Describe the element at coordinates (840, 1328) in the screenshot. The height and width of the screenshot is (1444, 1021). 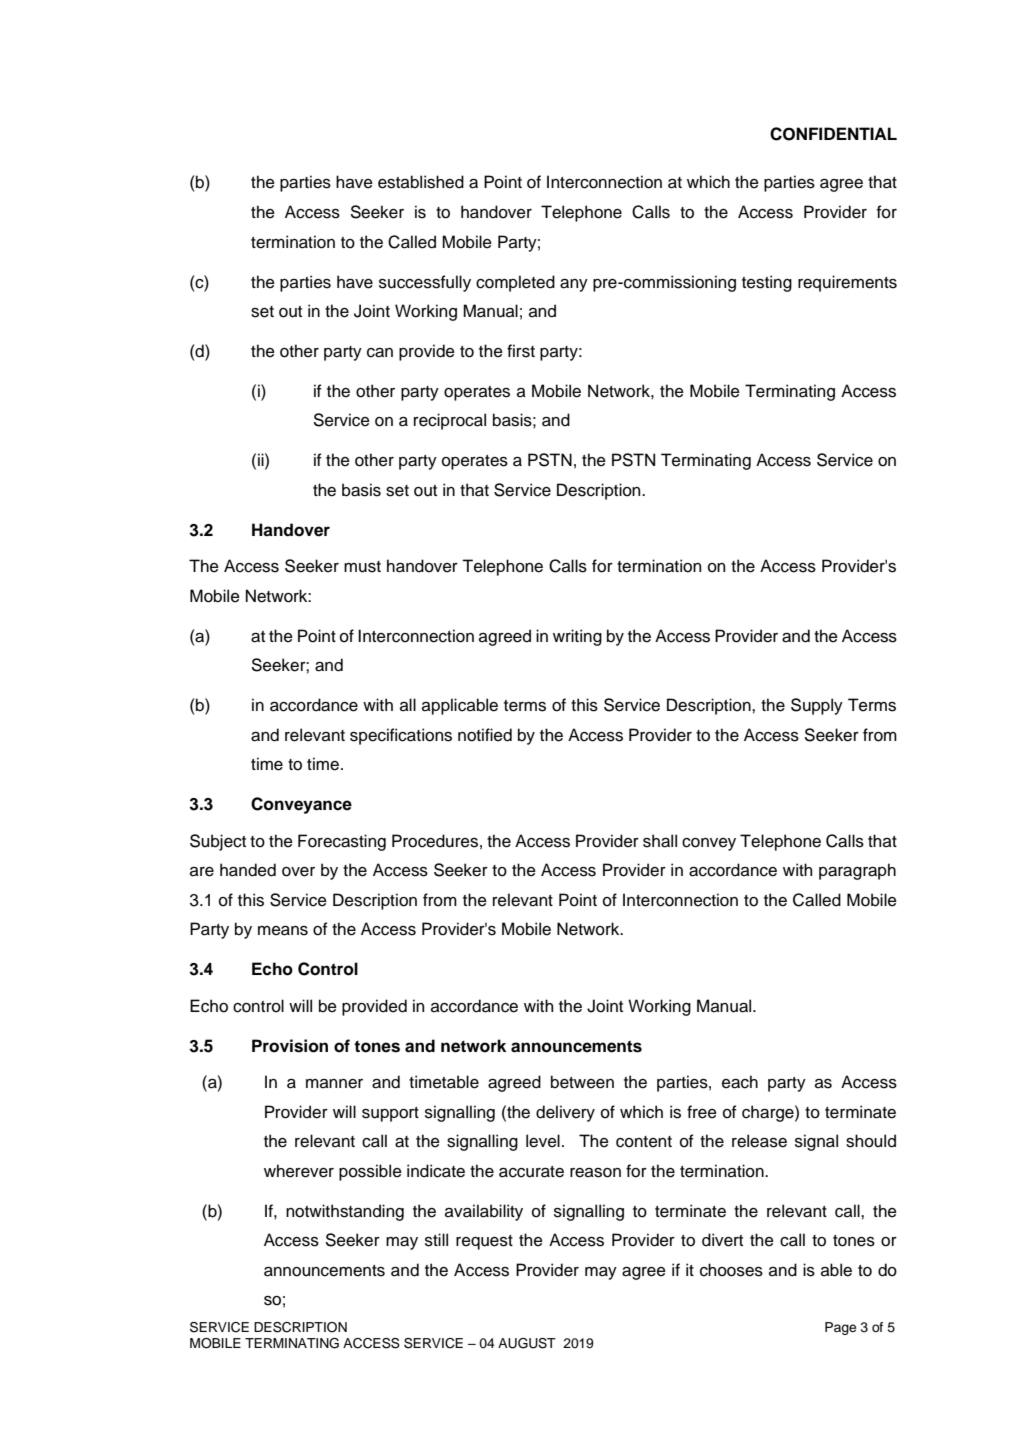
I see `Page` at that location.
